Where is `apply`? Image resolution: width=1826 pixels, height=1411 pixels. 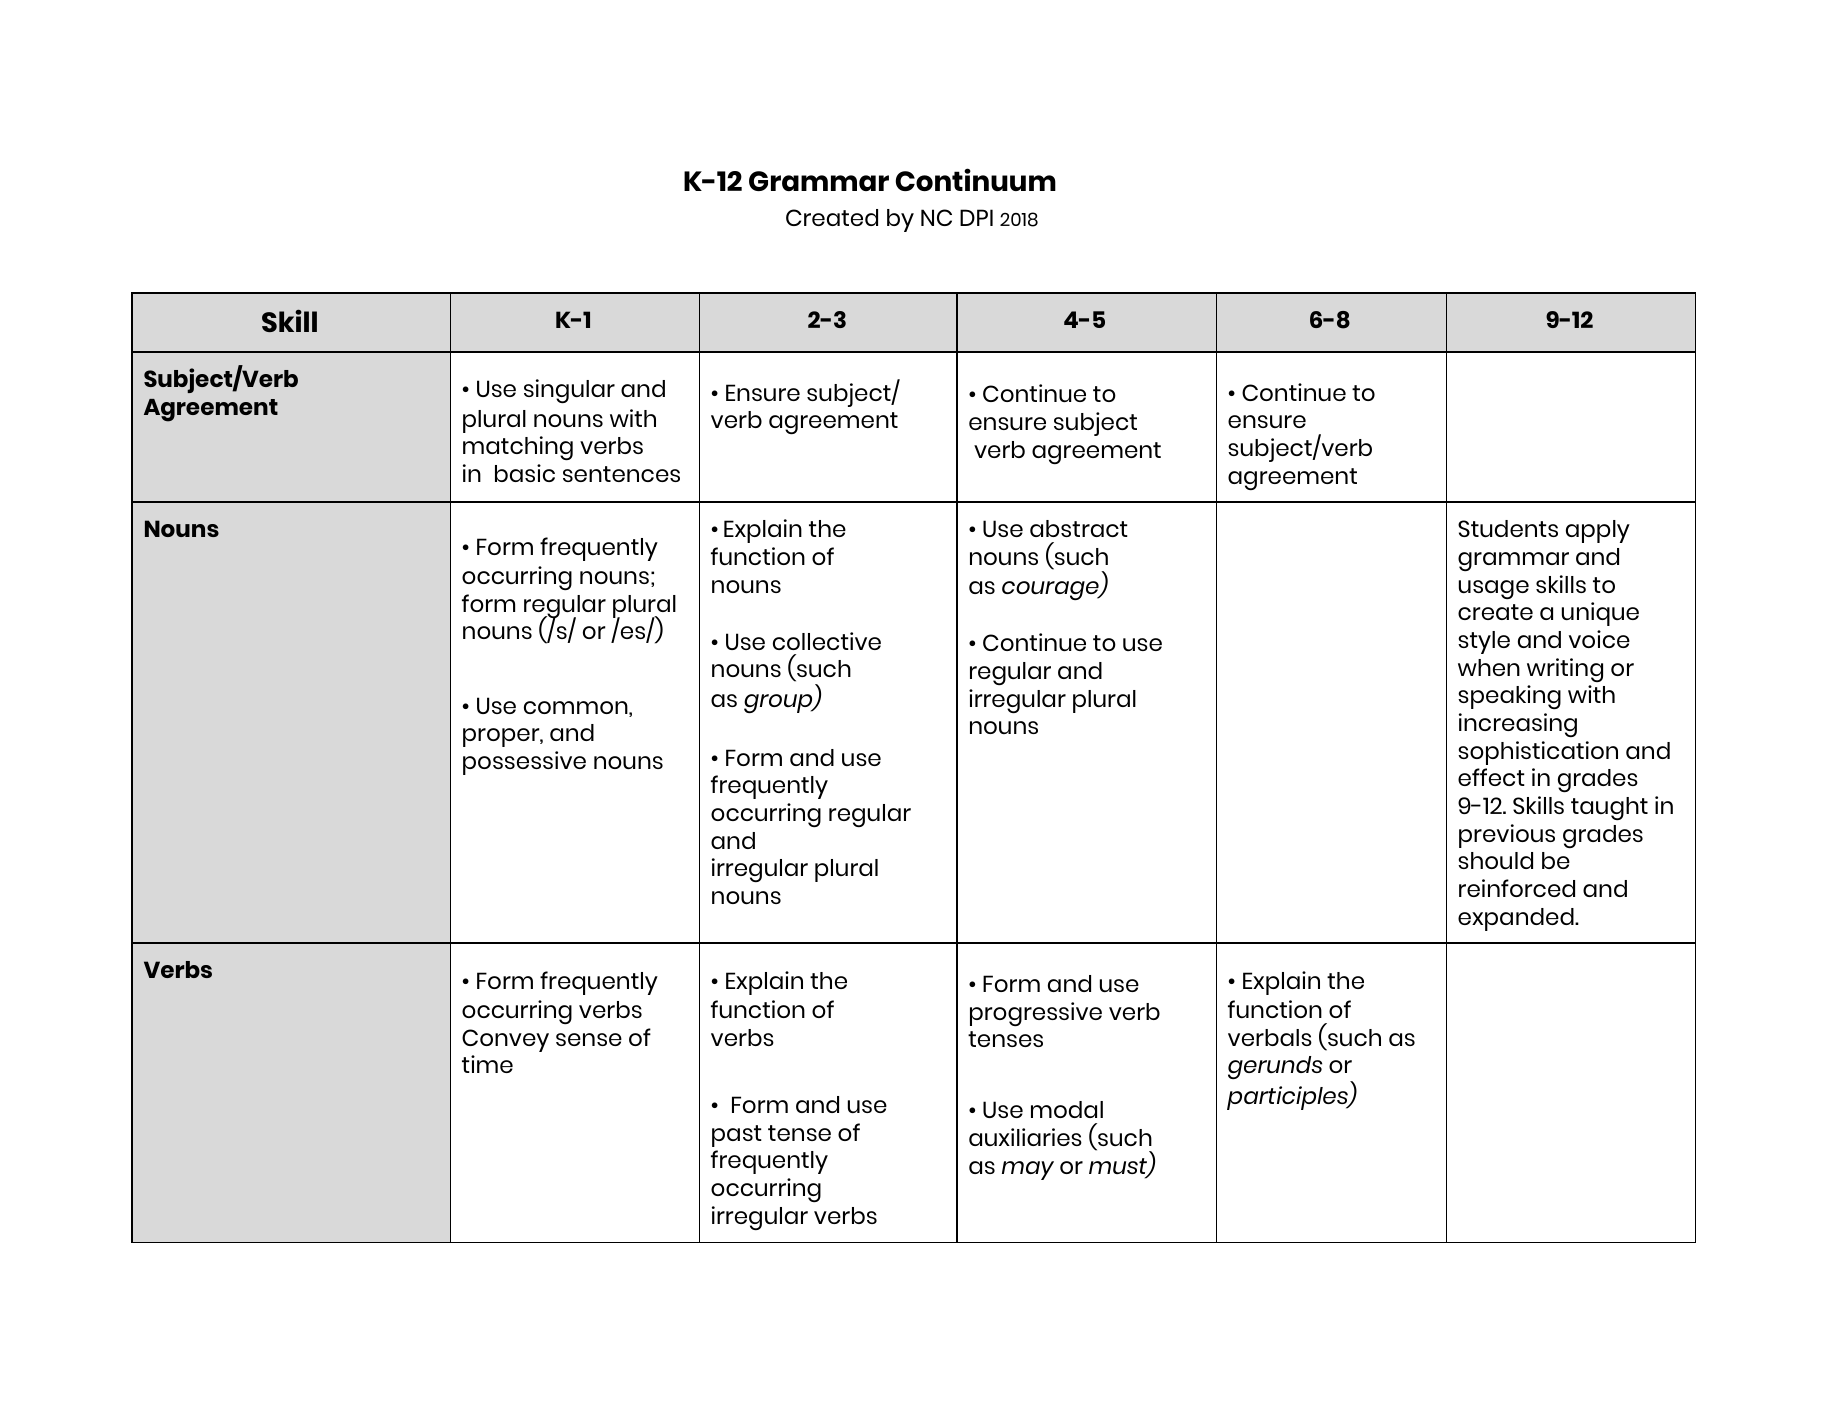 apply is located at coordinates (1598, 531).
